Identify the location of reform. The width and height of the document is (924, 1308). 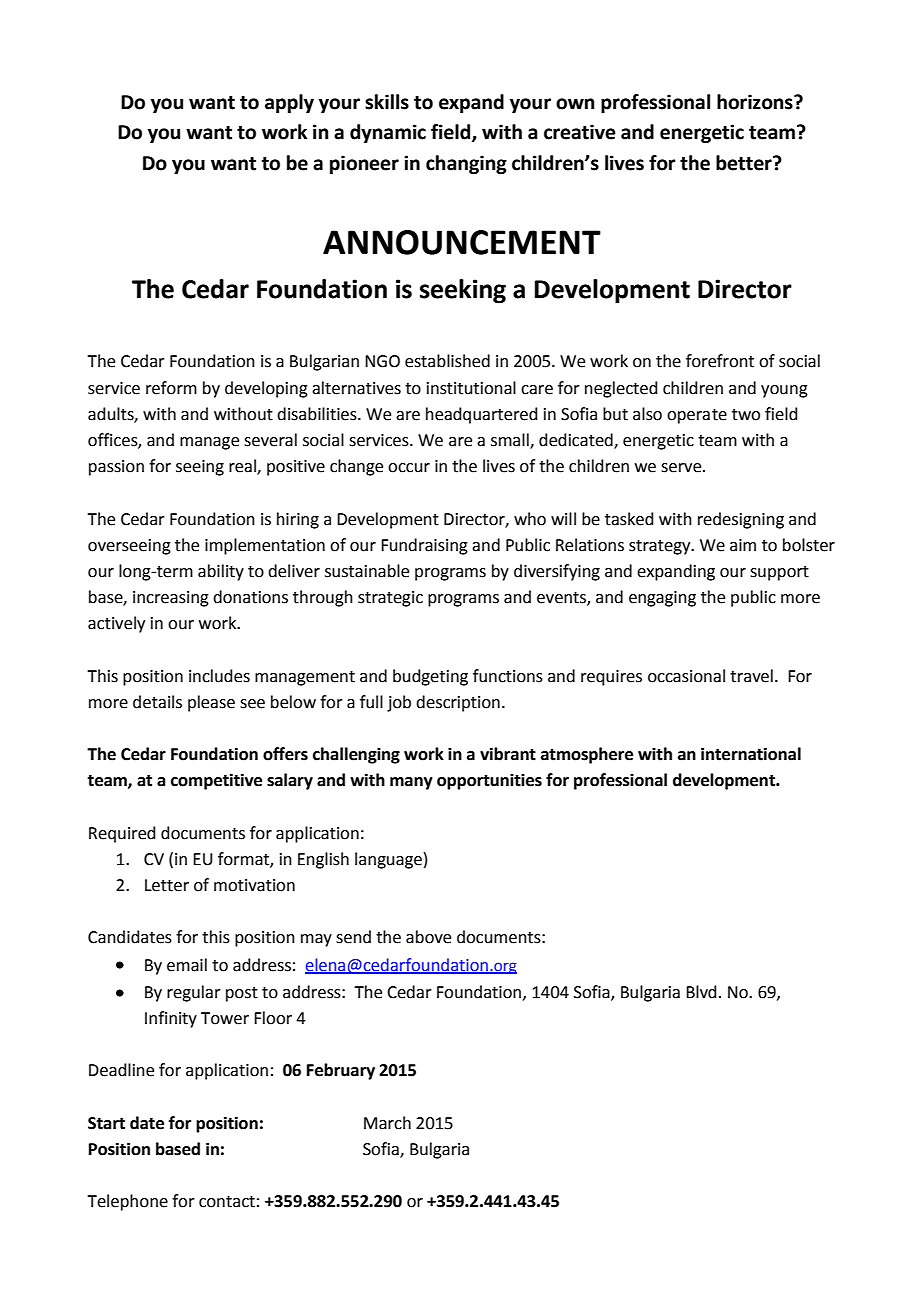
(171, 388).
